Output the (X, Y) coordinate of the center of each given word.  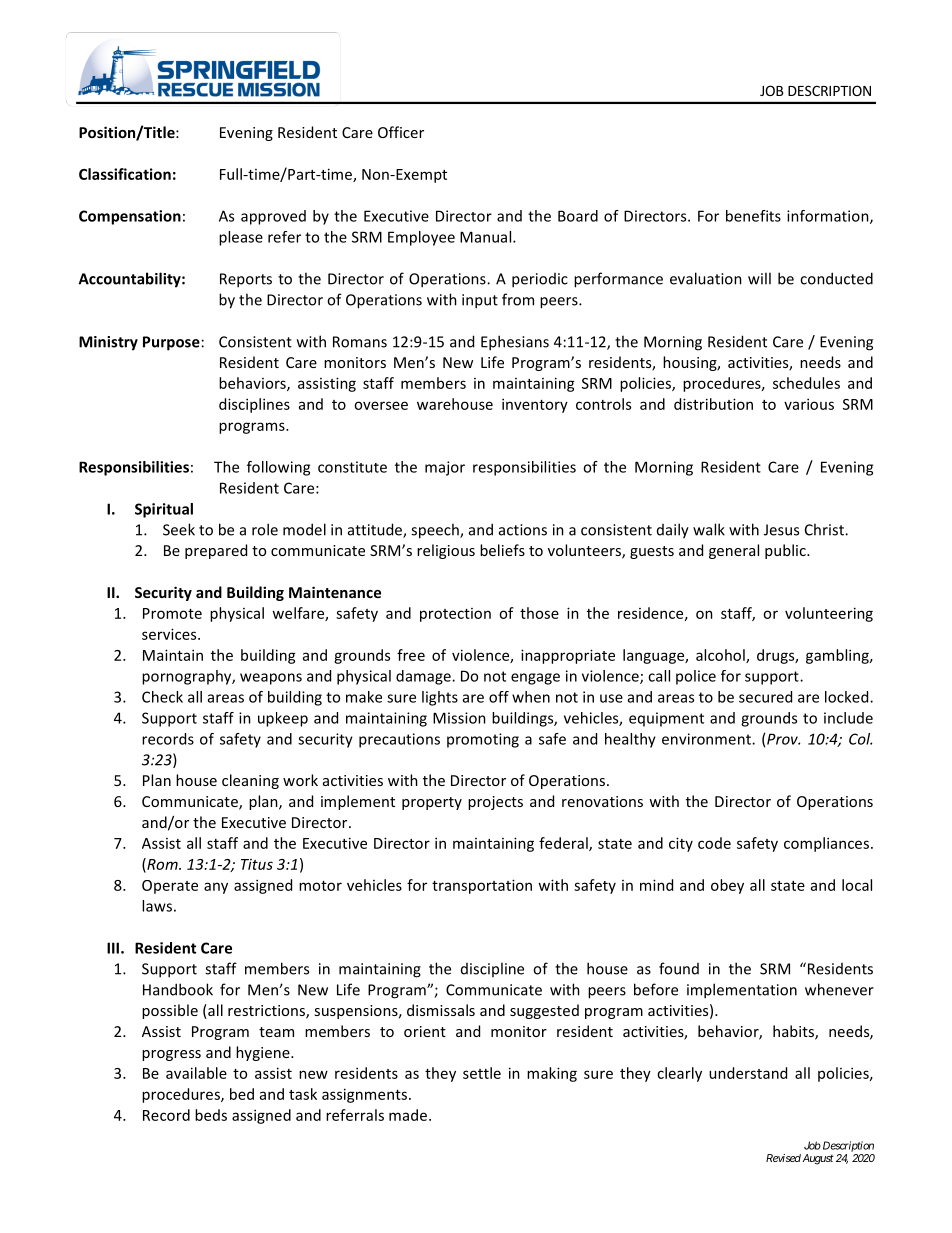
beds (211, 1115)
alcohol (721, 656)
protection (455, 615)
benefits (753, 216)
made (408, 1115)
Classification (125, 174)
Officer (401, 132)
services (170, 634)
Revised (783, 1158)
